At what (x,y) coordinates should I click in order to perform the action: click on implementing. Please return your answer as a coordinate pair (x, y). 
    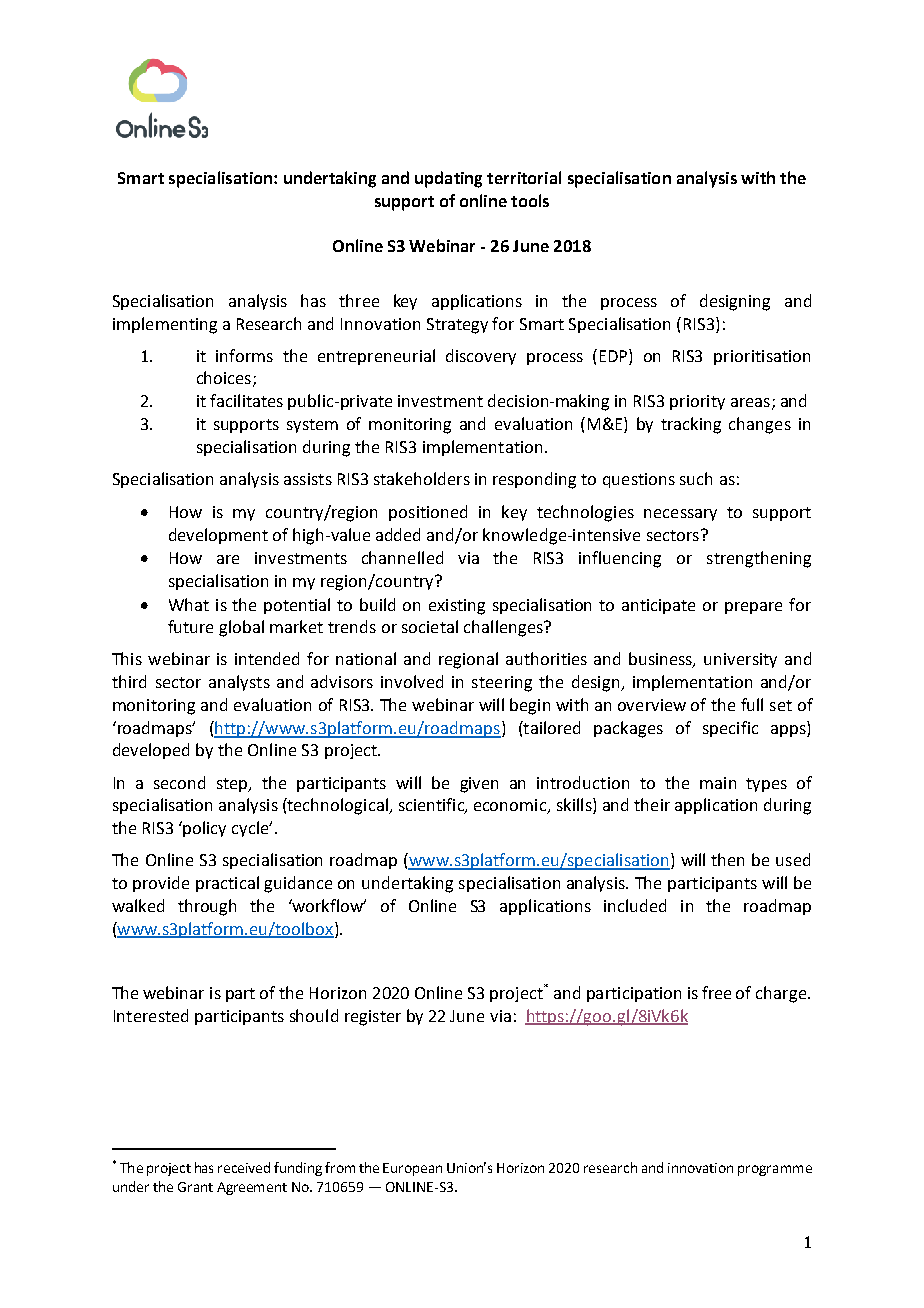
    Looking at the image, I should click on (165, 325).
